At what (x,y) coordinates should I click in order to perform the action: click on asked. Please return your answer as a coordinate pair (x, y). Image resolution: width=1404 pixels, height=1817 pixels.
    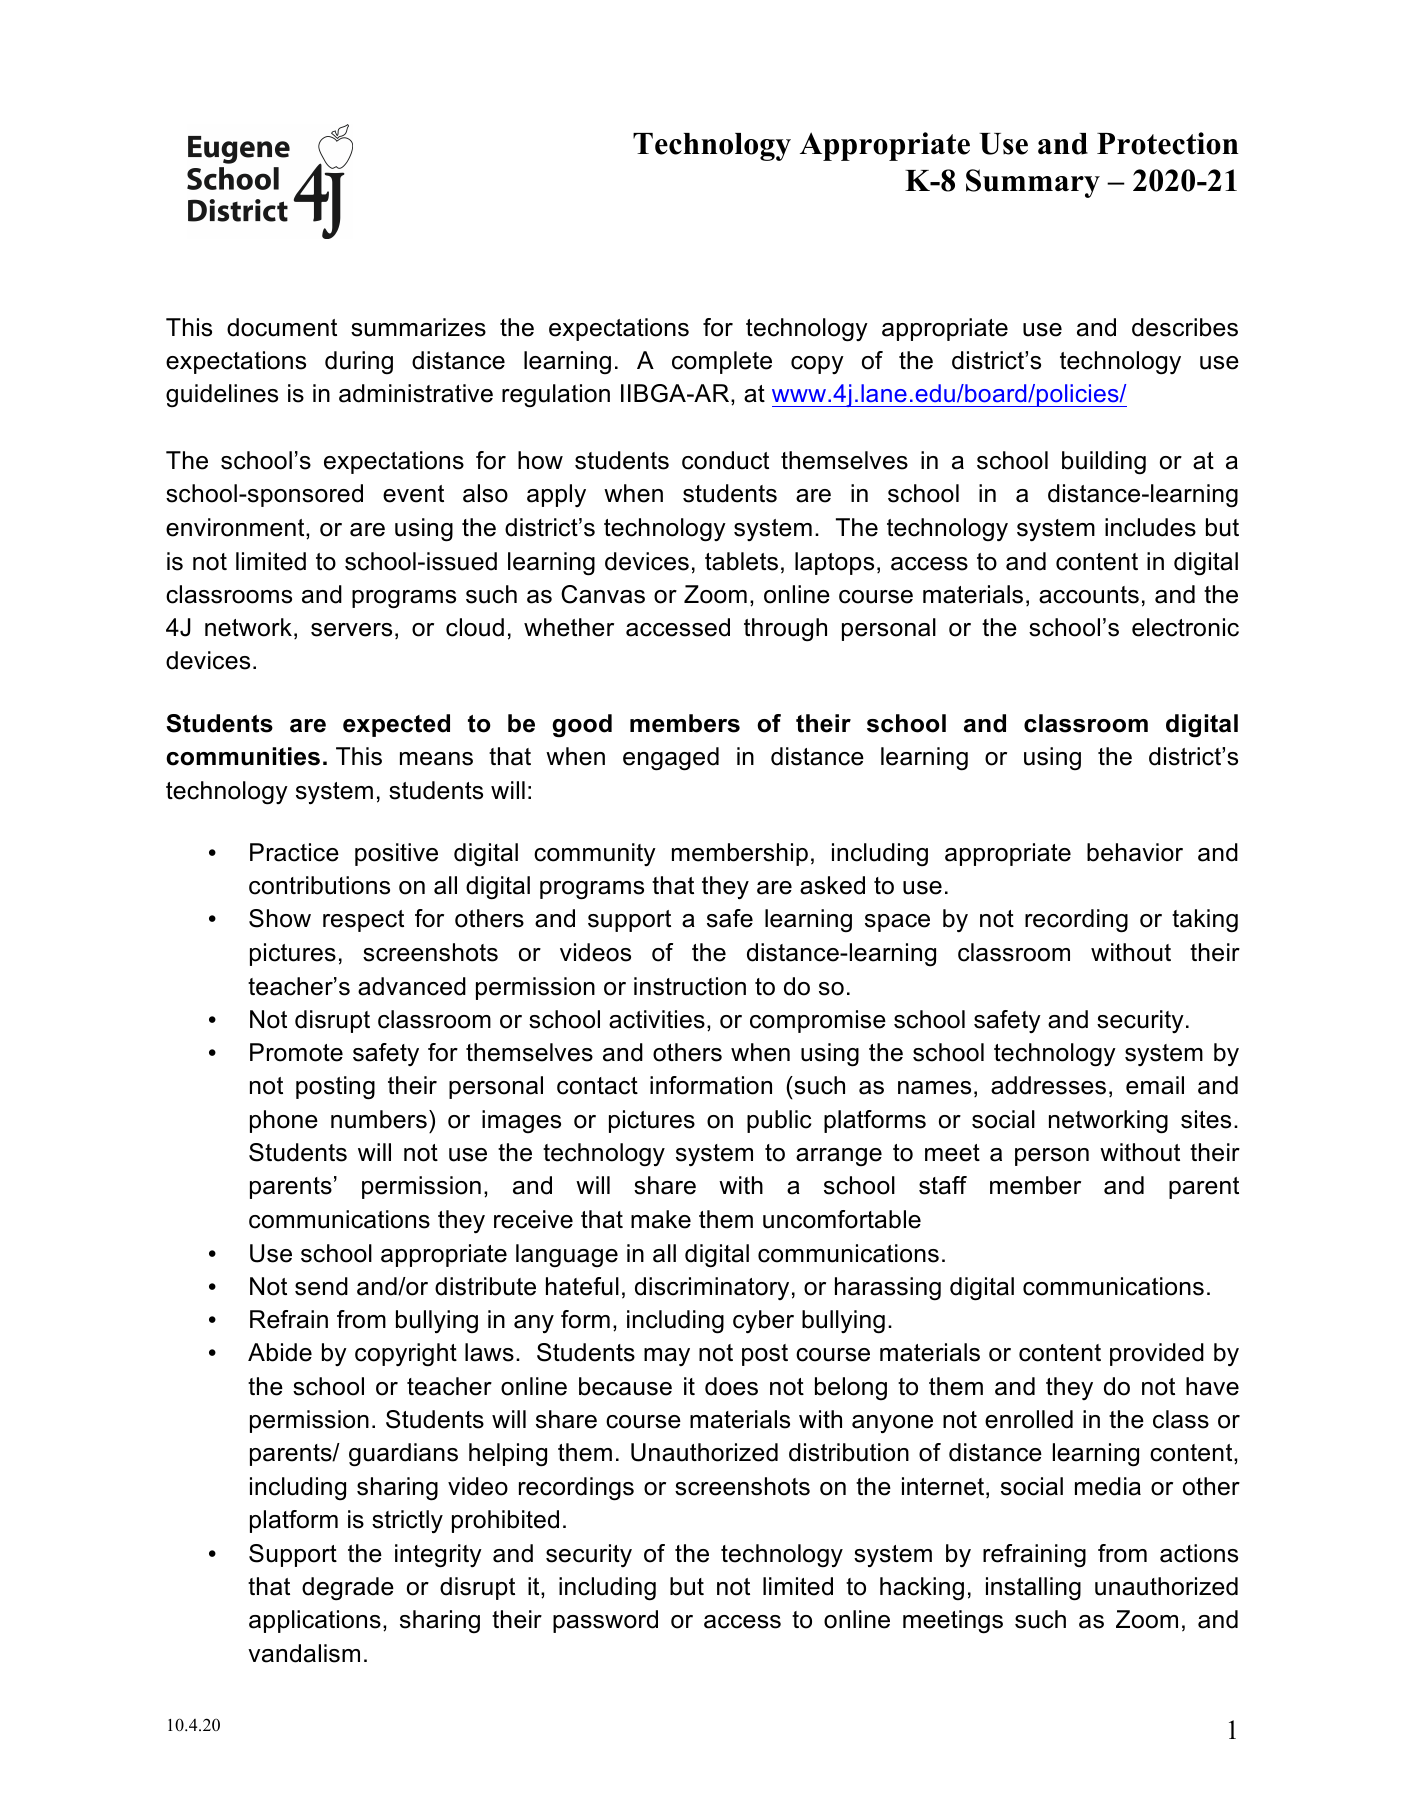
    Looking at the image, I should click on (832, 885).
